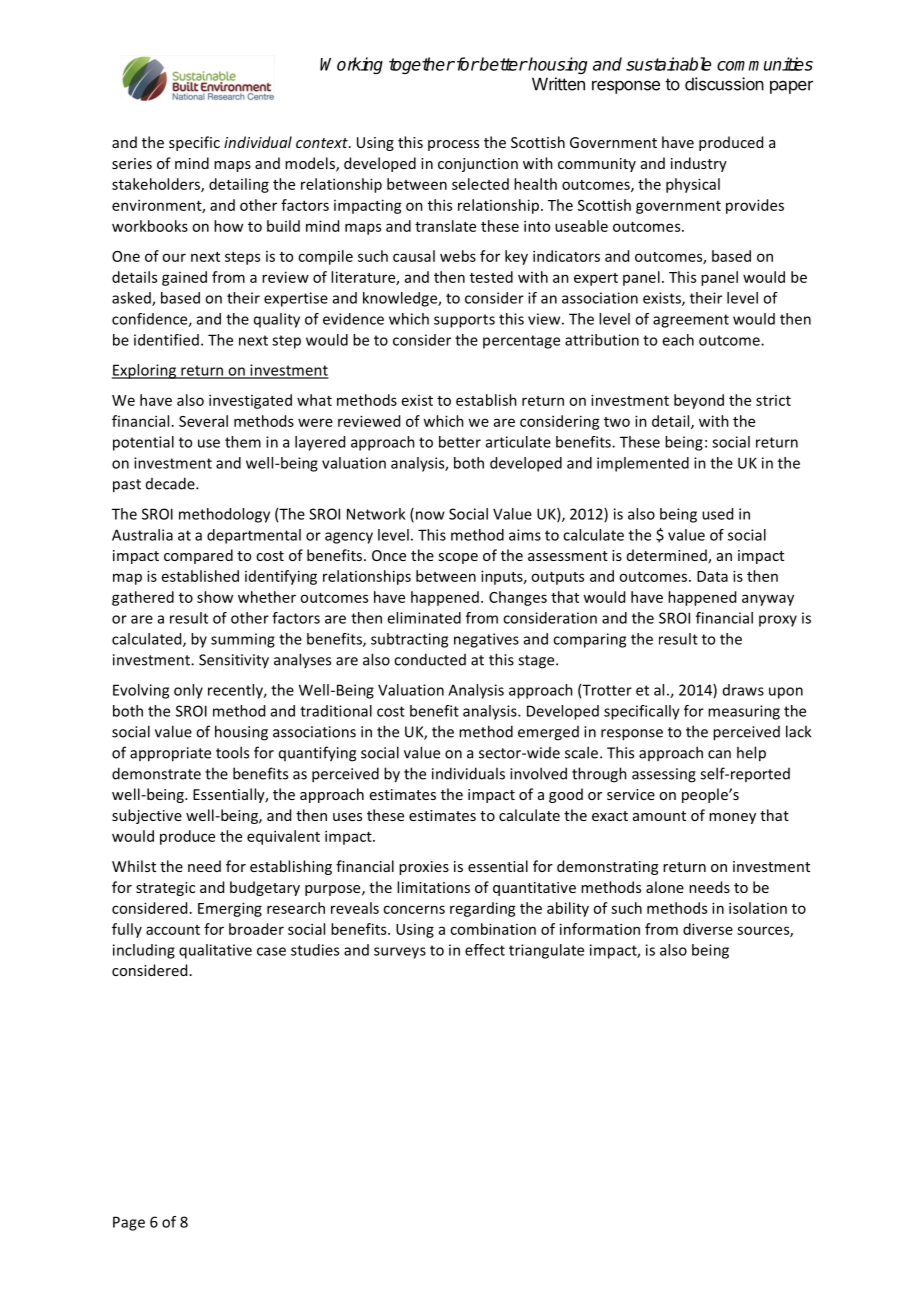  Describe the element at coordinates (743, 690) in the document. I see `draws` at that location.
